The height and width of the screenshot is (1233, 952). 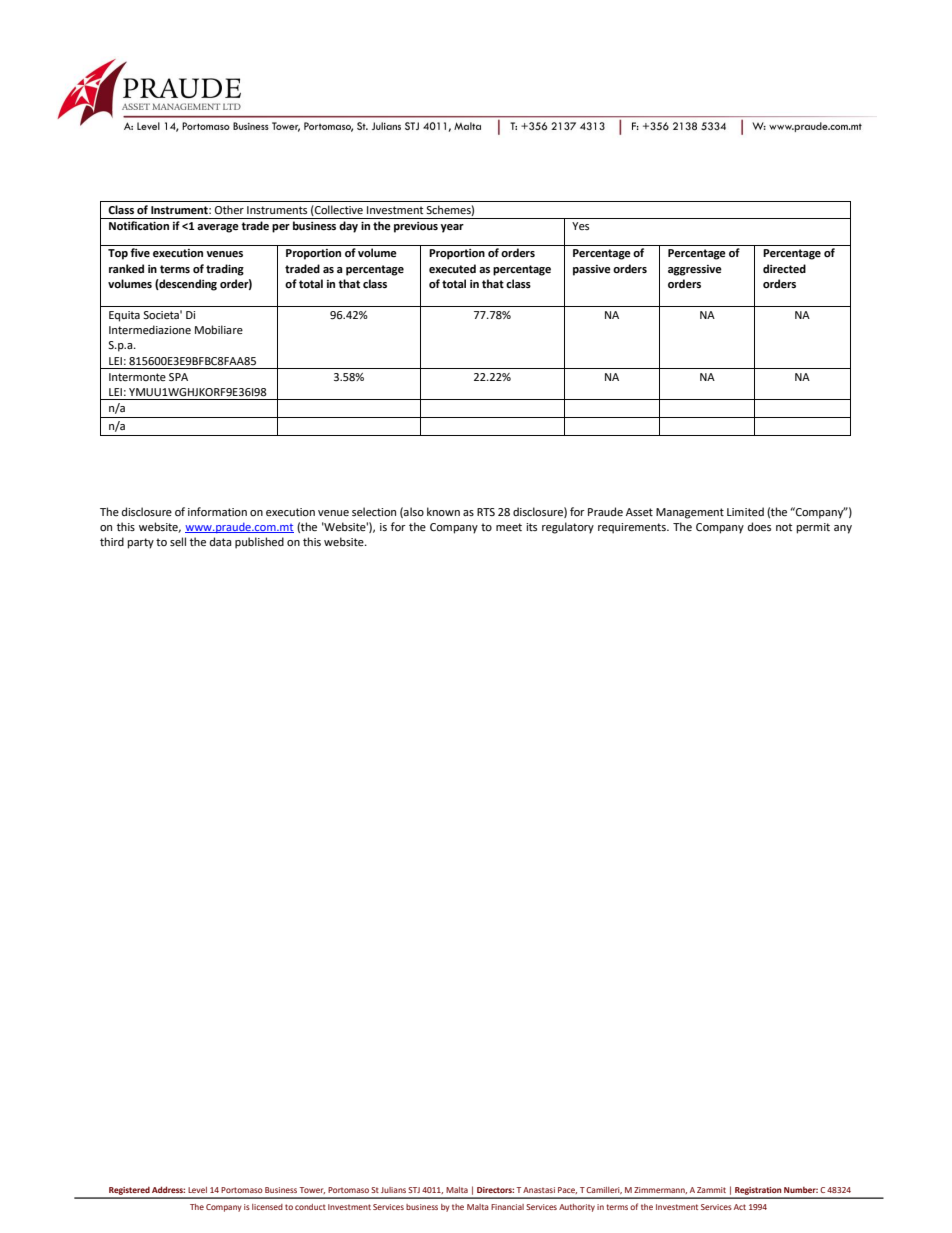 What do you see at coordinates (740, 1207) in the screenshot?
I see `Act` at bounding box center [740, 1207].
